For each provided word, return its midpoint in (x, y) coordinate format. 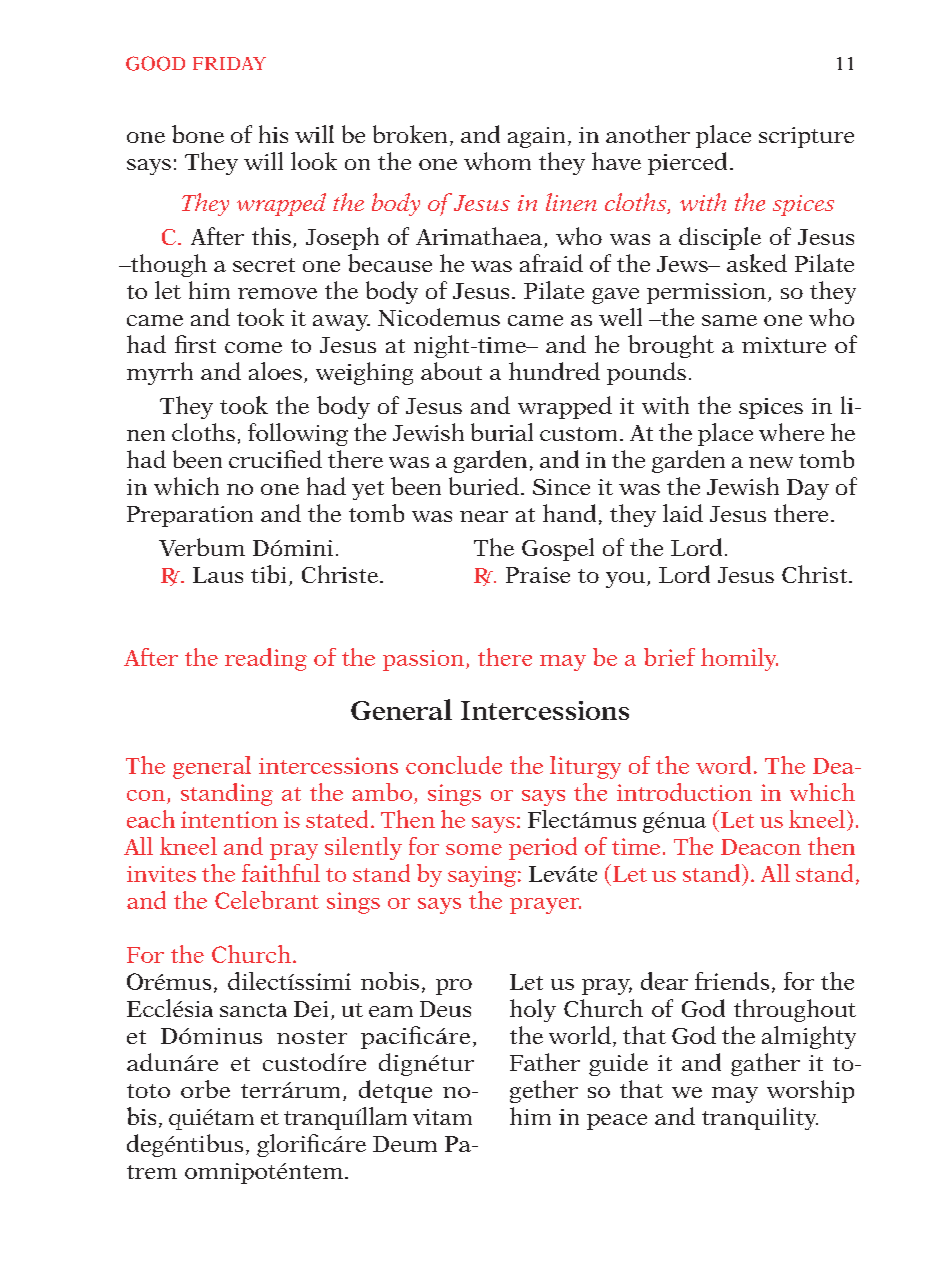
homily (739, 659)
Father (545, 1062)
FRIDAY (229, 63)
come (253, 347)
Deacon (761, 847)
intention (229, 819)
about (451, 371)
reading (266, 659)
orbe (205, 1089)
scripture (806, 137)
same (729, 320)
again (536, 137)
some (474, 849)
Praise (538, 575)
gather (765, 1064)
